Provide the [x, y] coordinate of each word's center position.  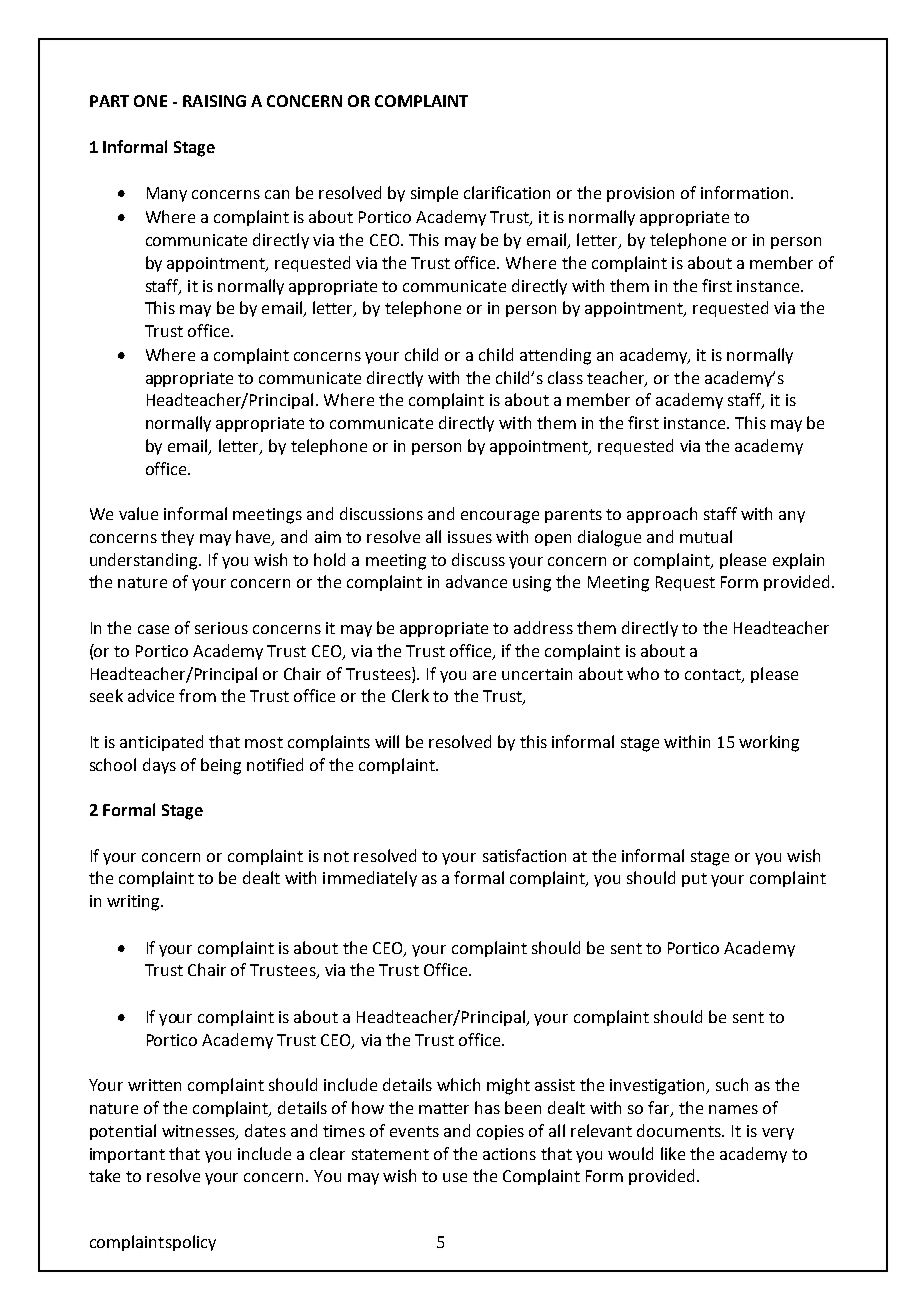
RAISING [214, 101]
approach [662, 515]
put [694, 880]
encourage [500, 517]
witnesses [199, 1132]
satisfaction [524, 855]
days [159, 766]
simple [434, 194]
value [138, 513]
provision [640, 194]
